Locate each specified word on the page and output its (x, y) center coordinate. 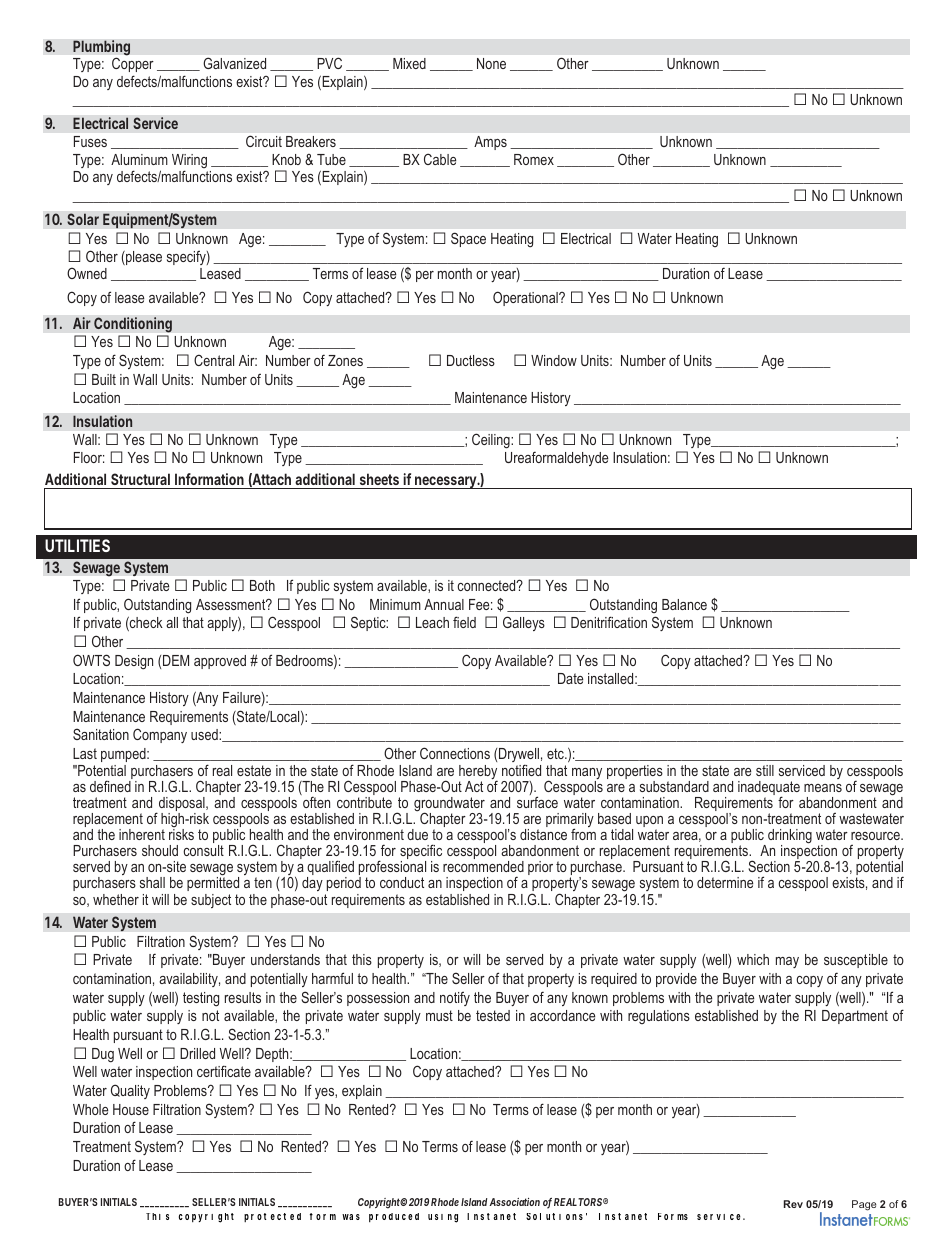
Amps (490, 143)
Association (514, 1202)
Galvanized (234, 63)
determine (725, 882)
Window (554, 360)
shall (152, 882)
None (491, 63)
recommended (483, 866)
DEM (176, 660)
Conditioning (133, 325)
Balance (684, 604)
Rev (793, 1204)
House (131, 1109)
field (464, 622)
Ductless (471, 360)
